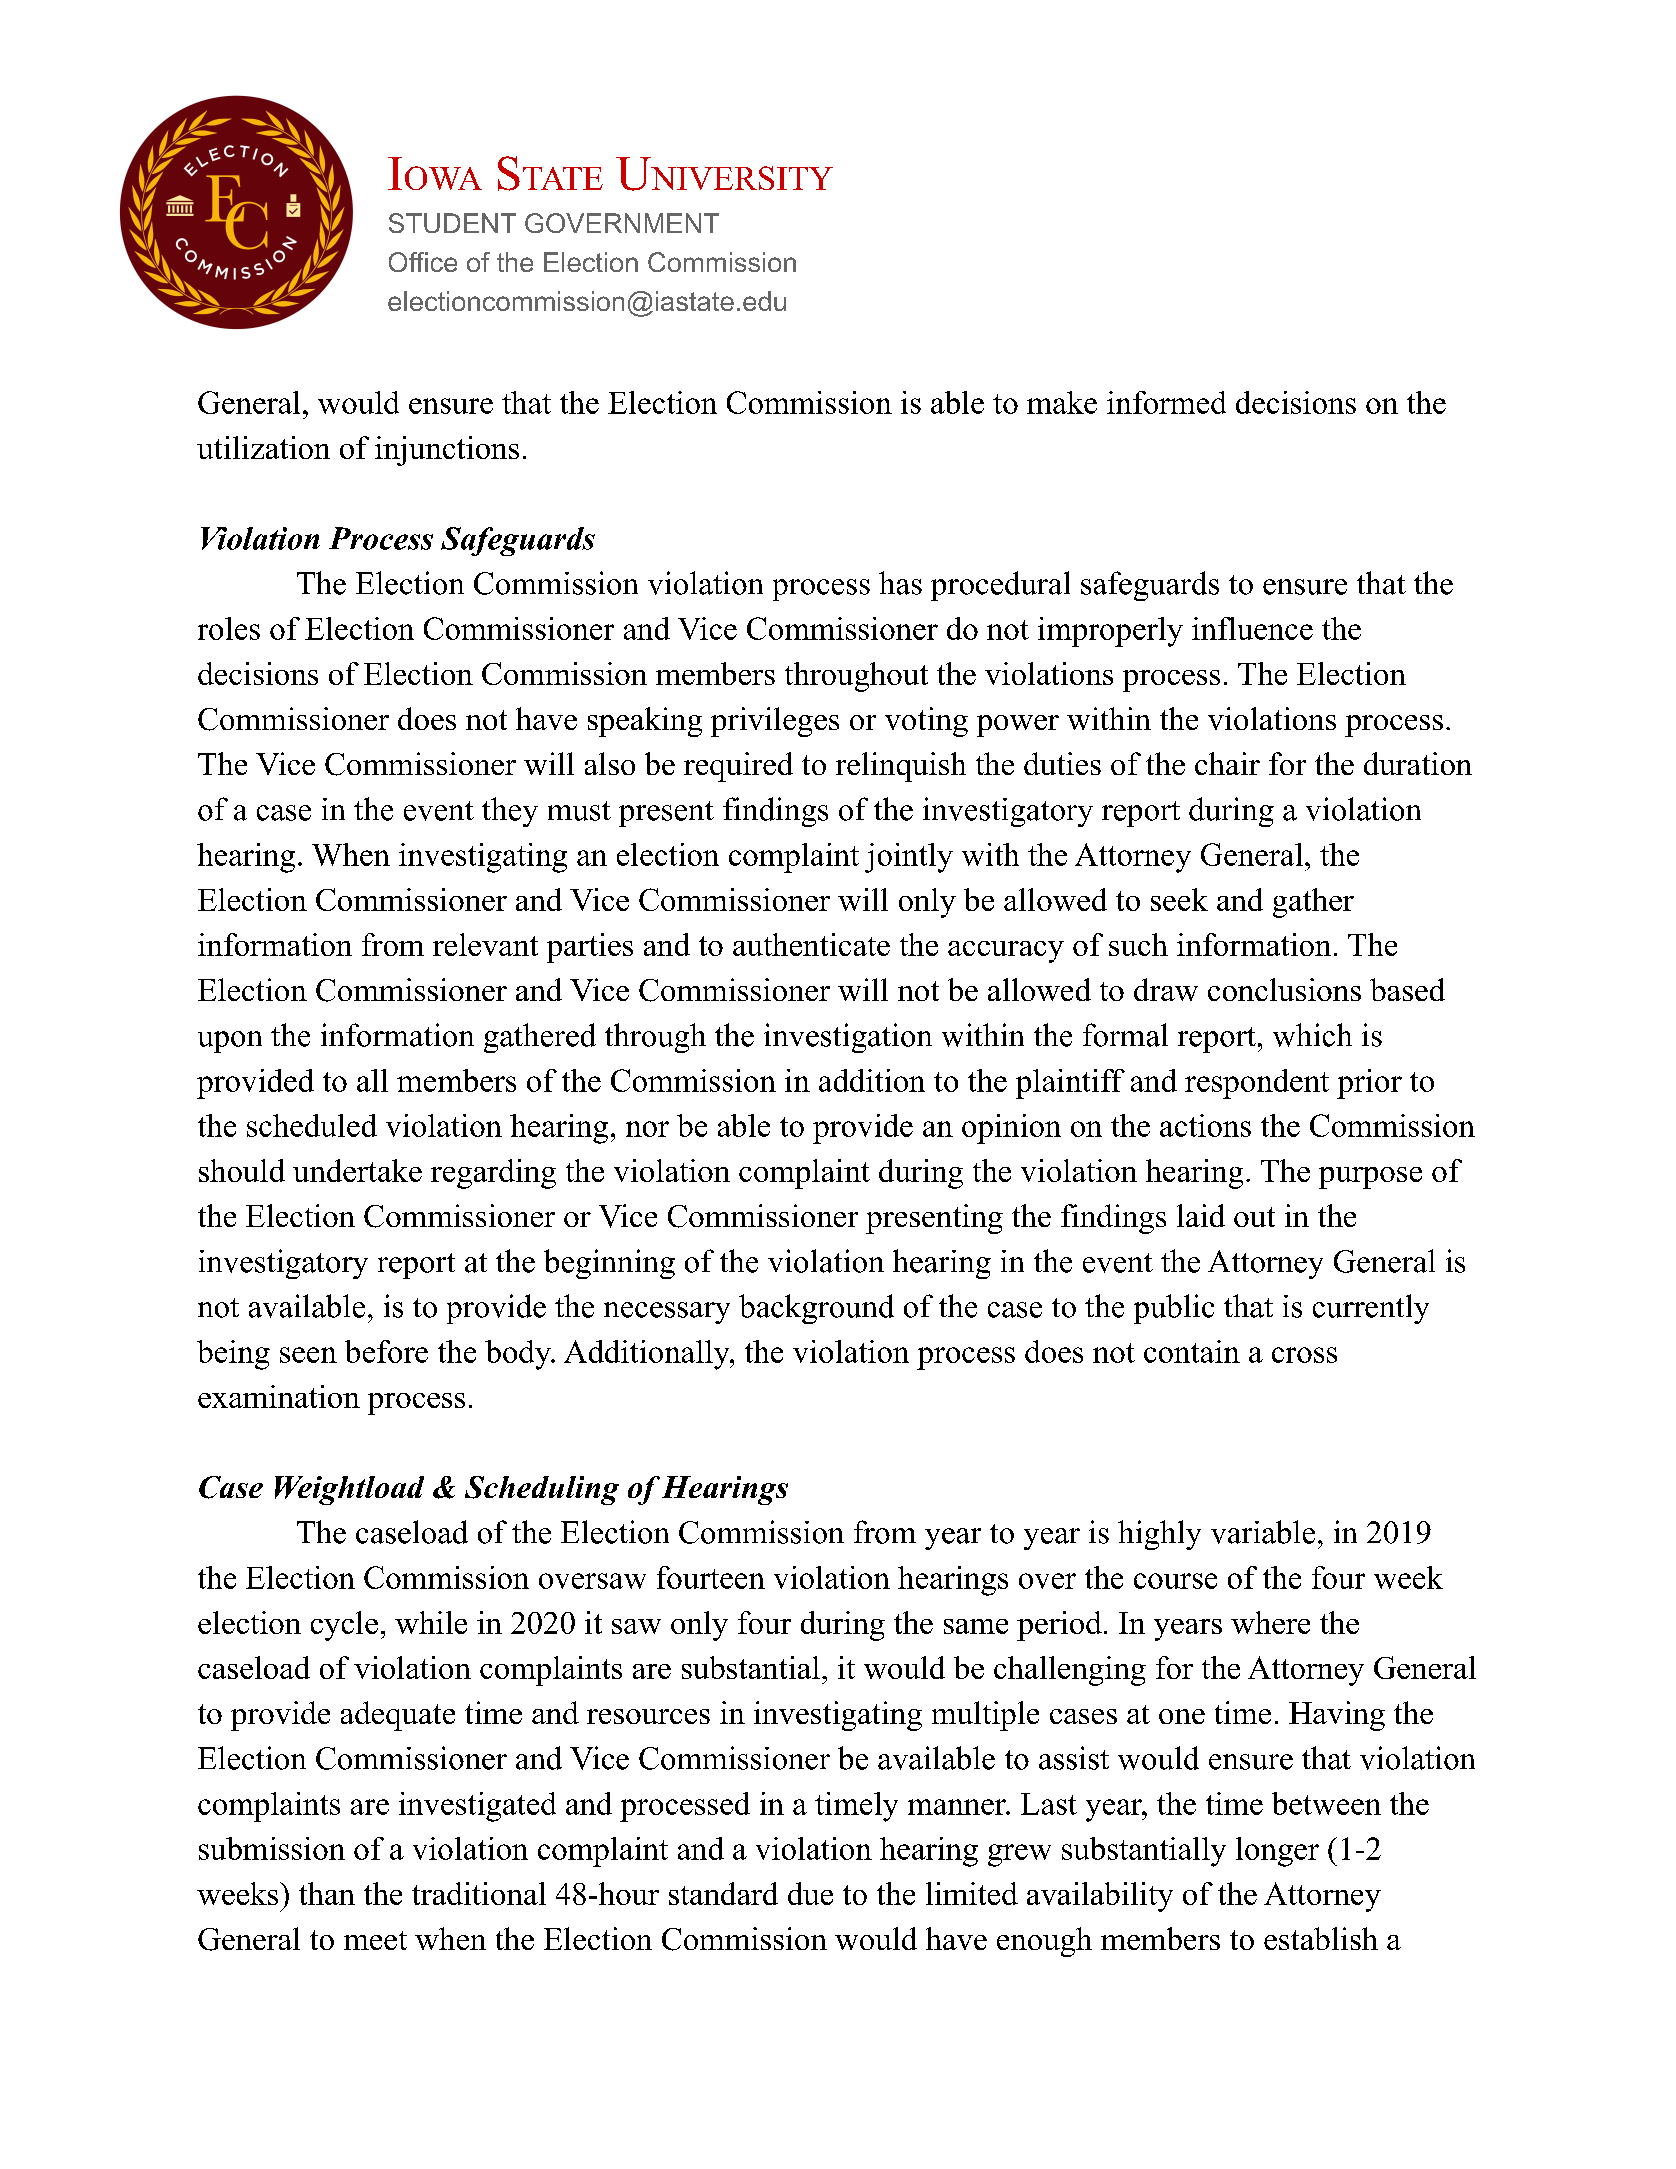 The image size is (1676, 2169). What do you see at coordinates (1227, 763) in the screenshot?
I see `chair` at bounding box center [1227, 763].
